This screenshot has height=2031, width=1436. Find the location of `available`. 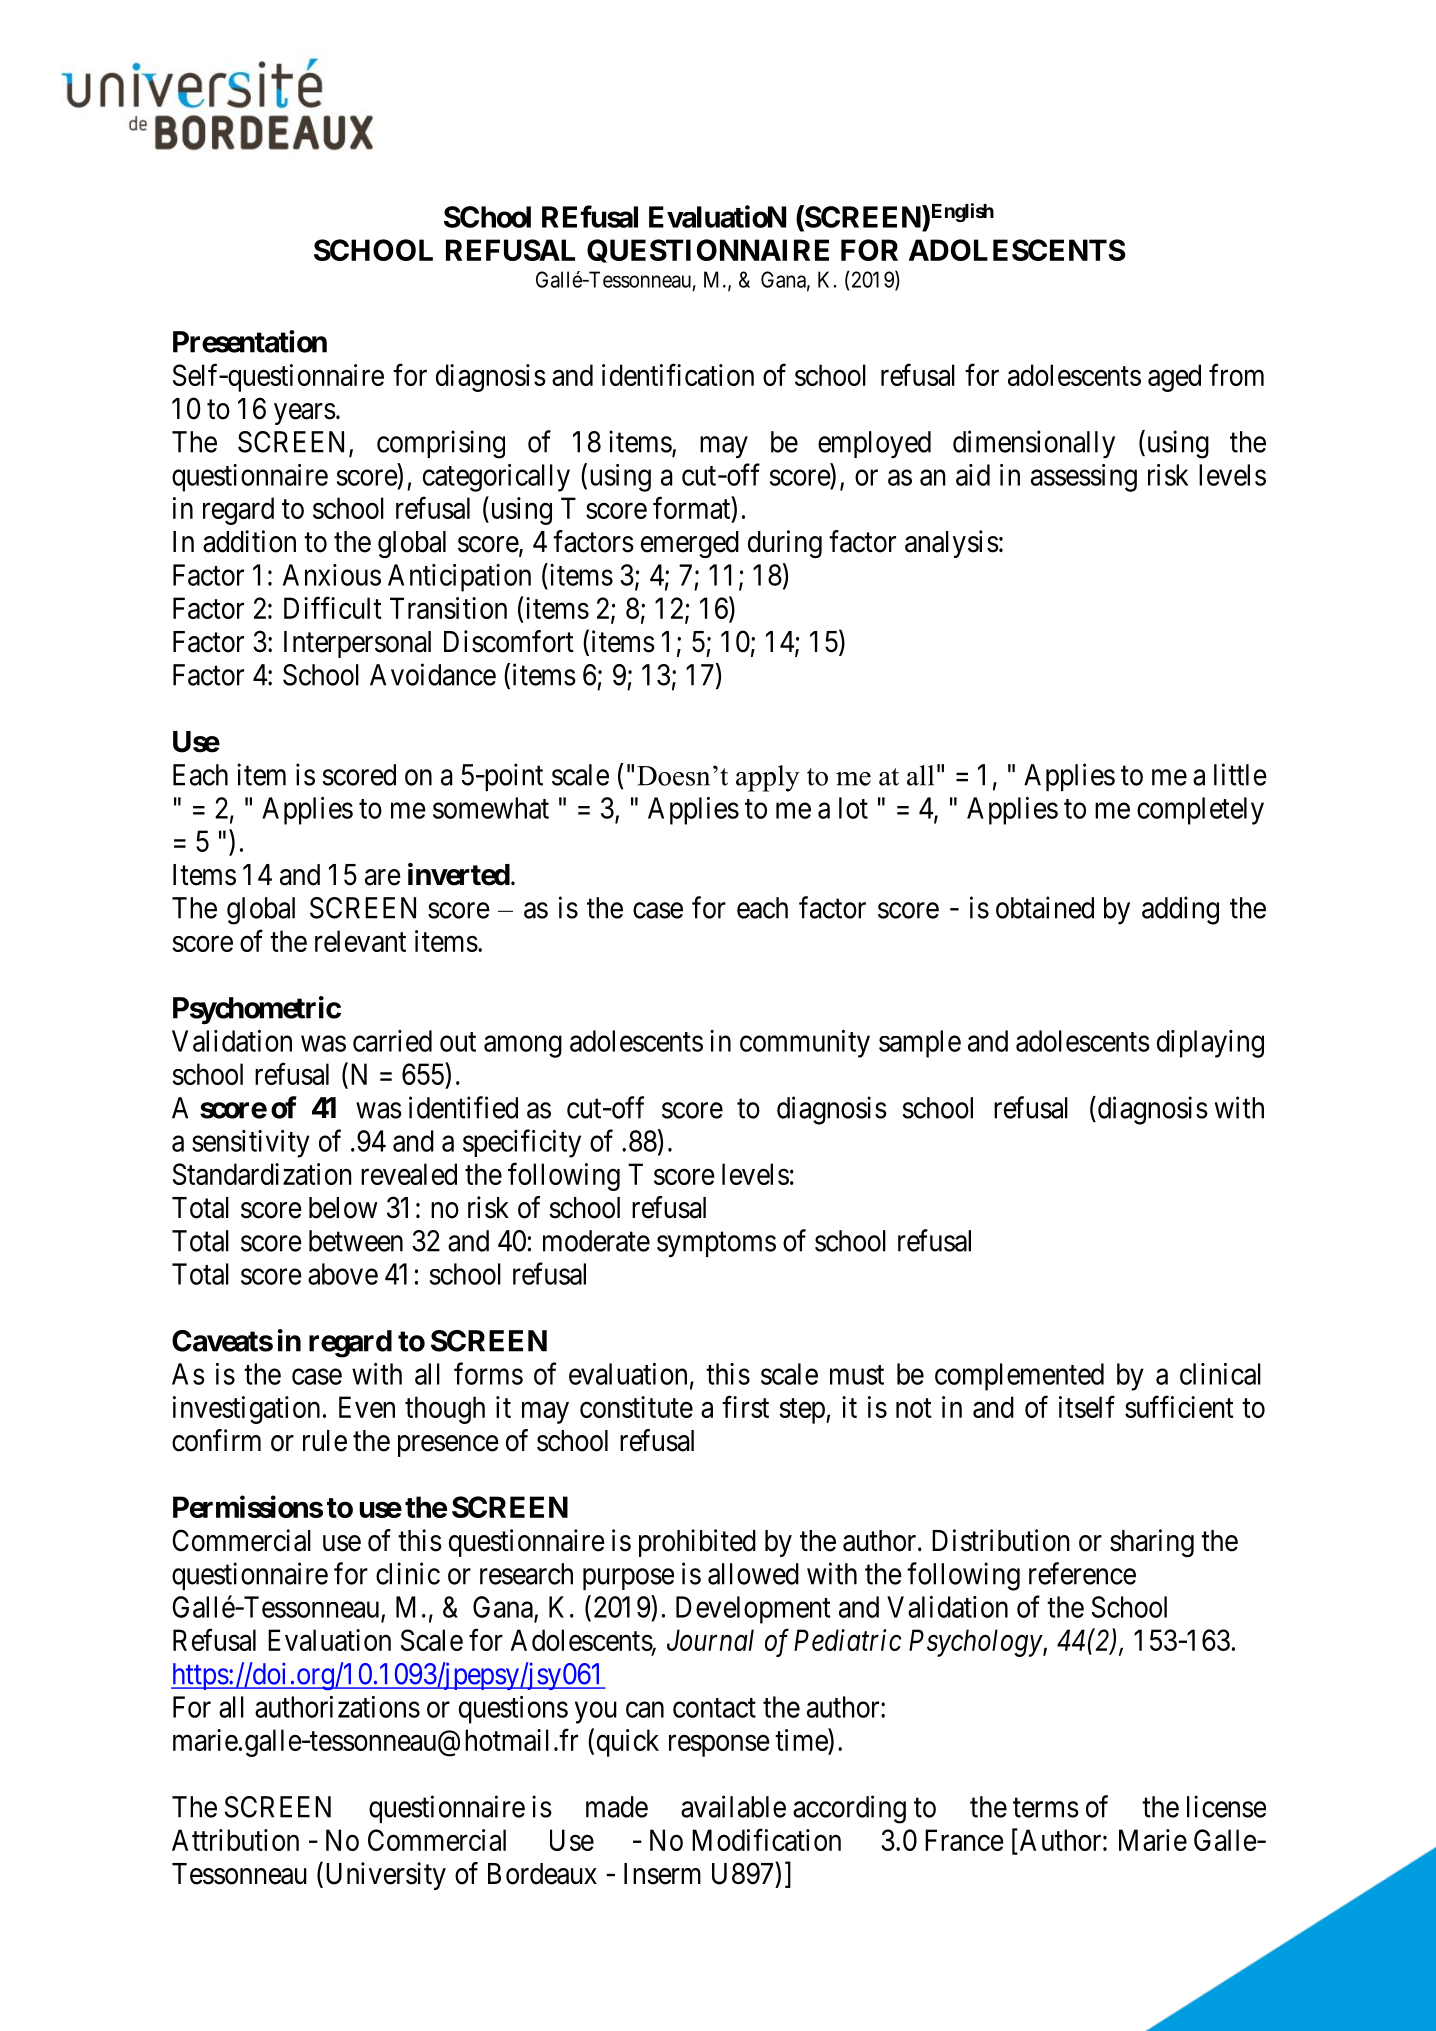

available is located at coordinates (733, 1806).
